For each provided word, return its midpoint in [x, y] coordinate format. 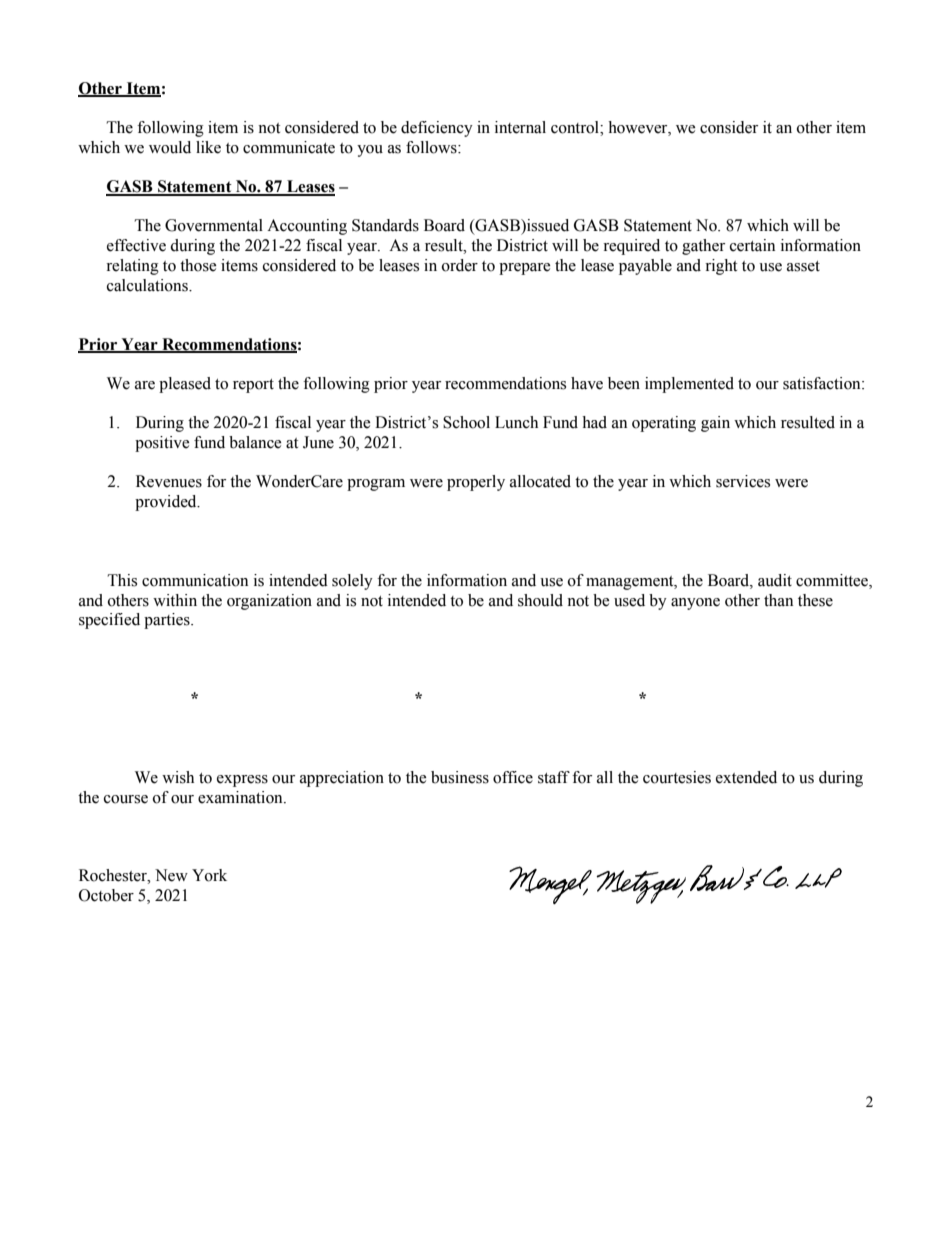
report [253, 386]
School [466, 422]
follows [432, 147]
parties [168, 621]
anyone [695, 604]
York [209, 875]
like [208, 147]
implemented [689, 385]
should [540, 600]
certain [752, 245]
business [460, 777]
